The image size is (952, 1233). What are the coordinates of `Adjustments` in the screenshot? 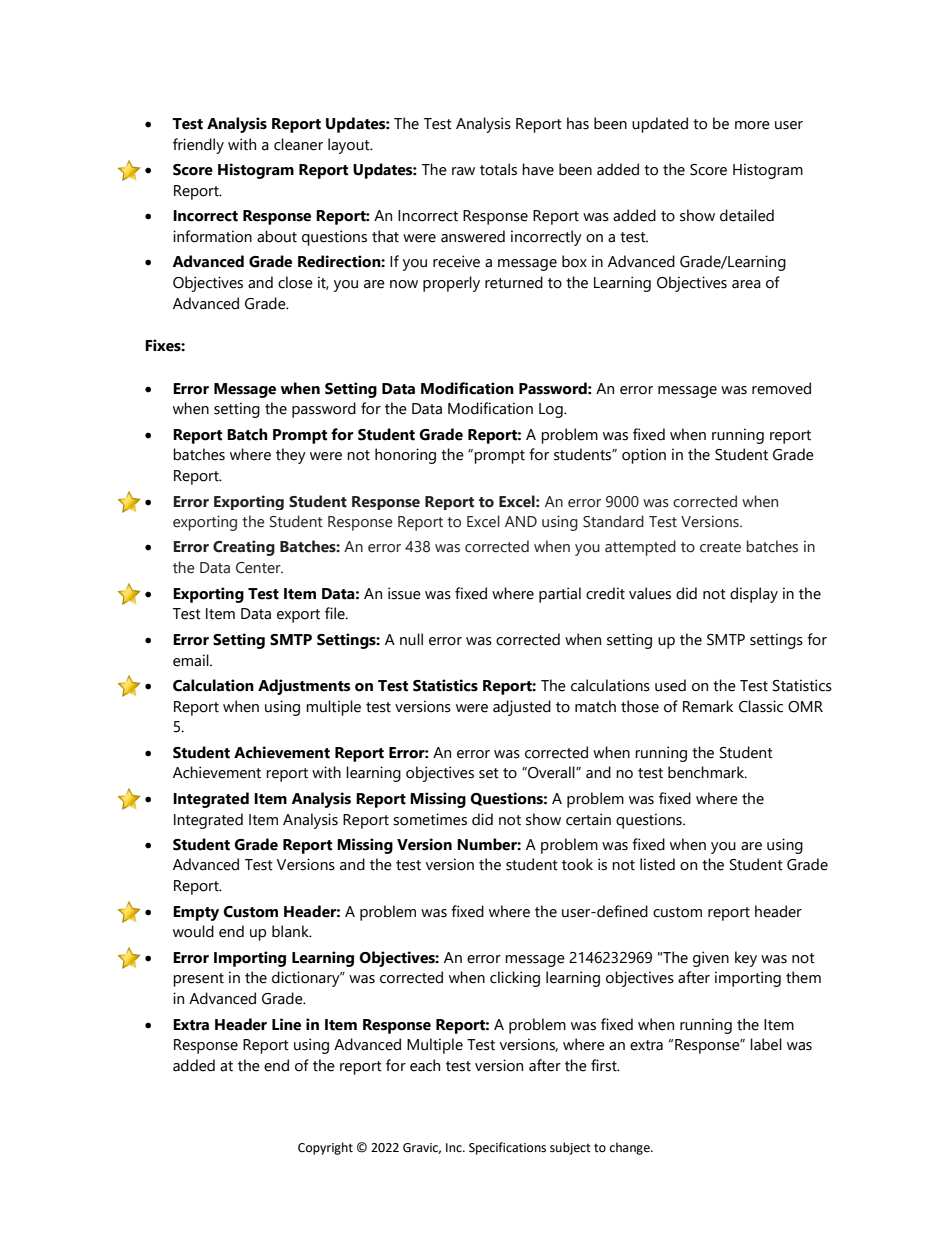 It's located at (304, 687).
